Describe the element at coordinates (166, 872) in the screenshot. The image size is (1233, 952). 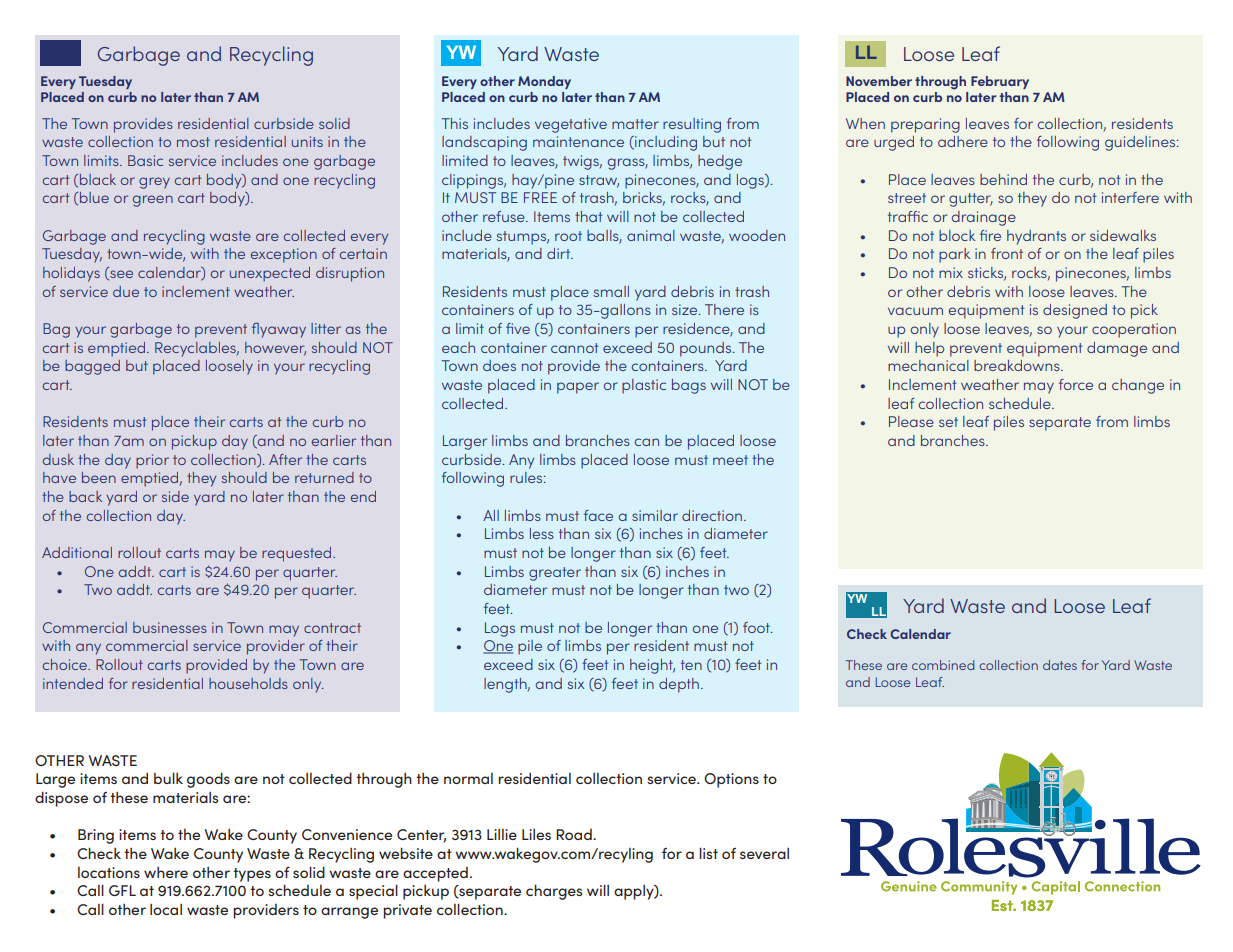
I see `where` at that location.
